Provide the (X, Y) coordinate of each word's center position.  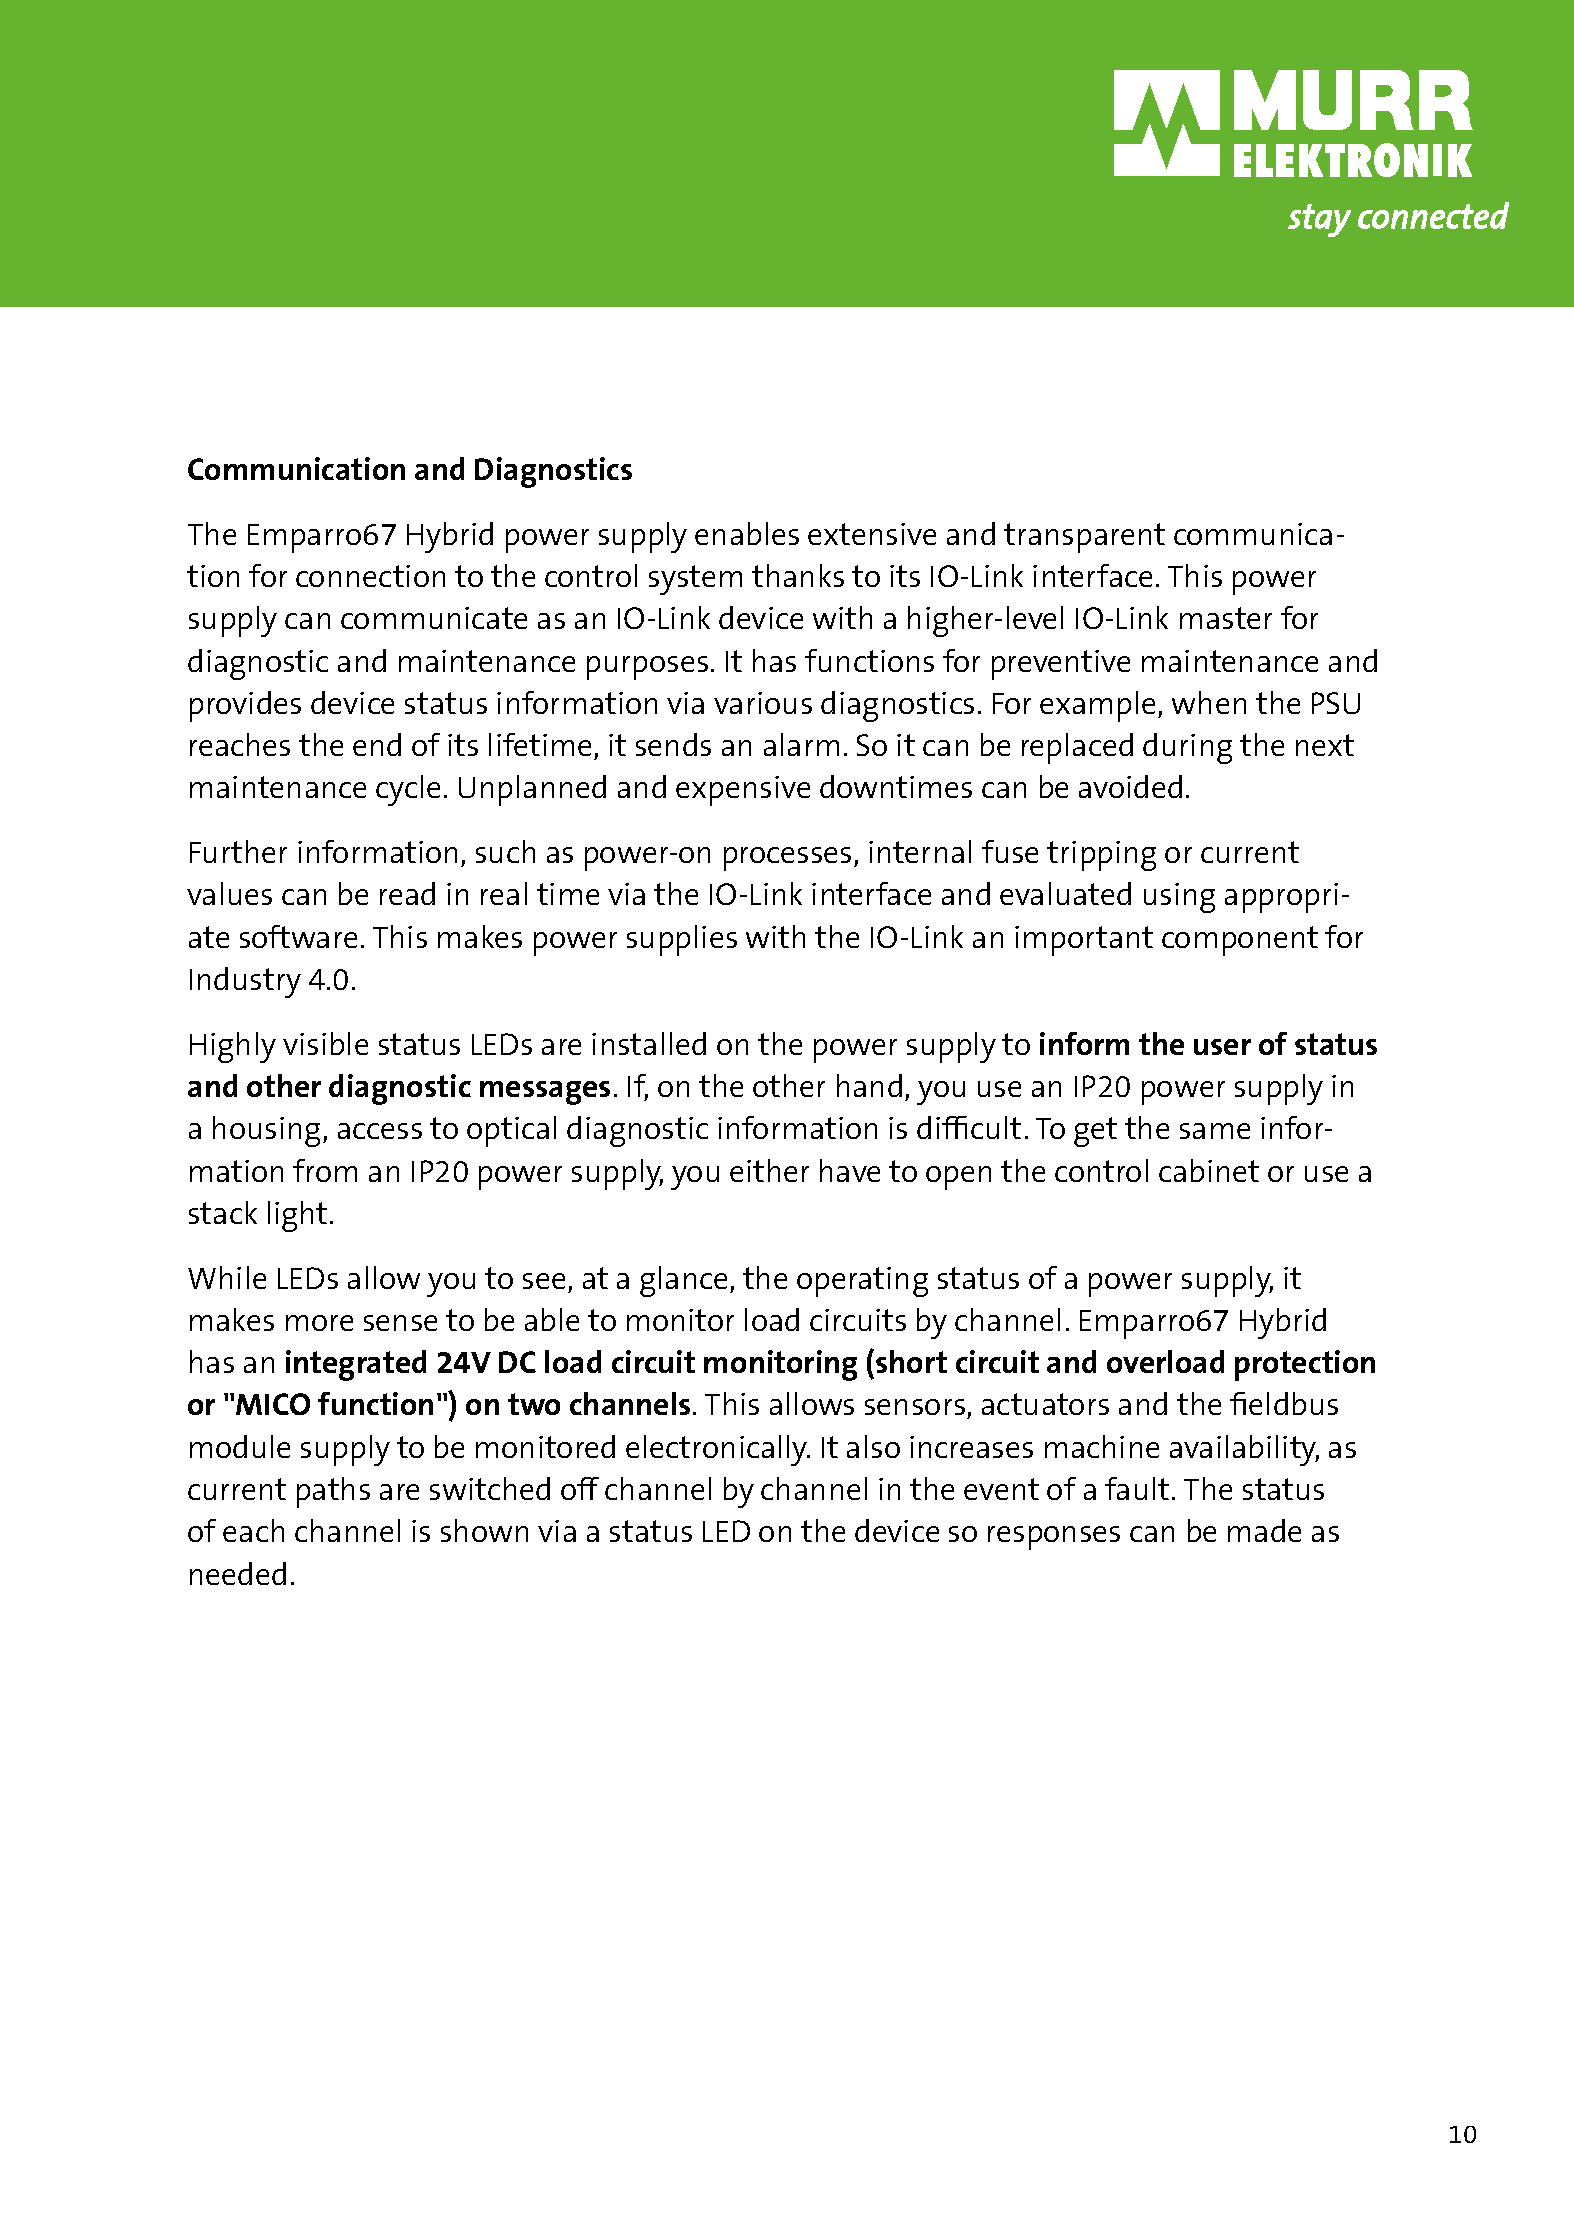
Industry (245, 982)
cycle (408, 790)
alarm (801, 744)
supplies (682, 940)
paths (333, 1492)
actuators (1045, 1404)
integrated (356, 1365)
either (769, 1170)
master (1226, 618)
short (911, 1361)
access (380, 1131)
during (1187, 748)
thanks (798, 575)
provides (245, 706)
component (1240, 941)
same (1215, 1131)
